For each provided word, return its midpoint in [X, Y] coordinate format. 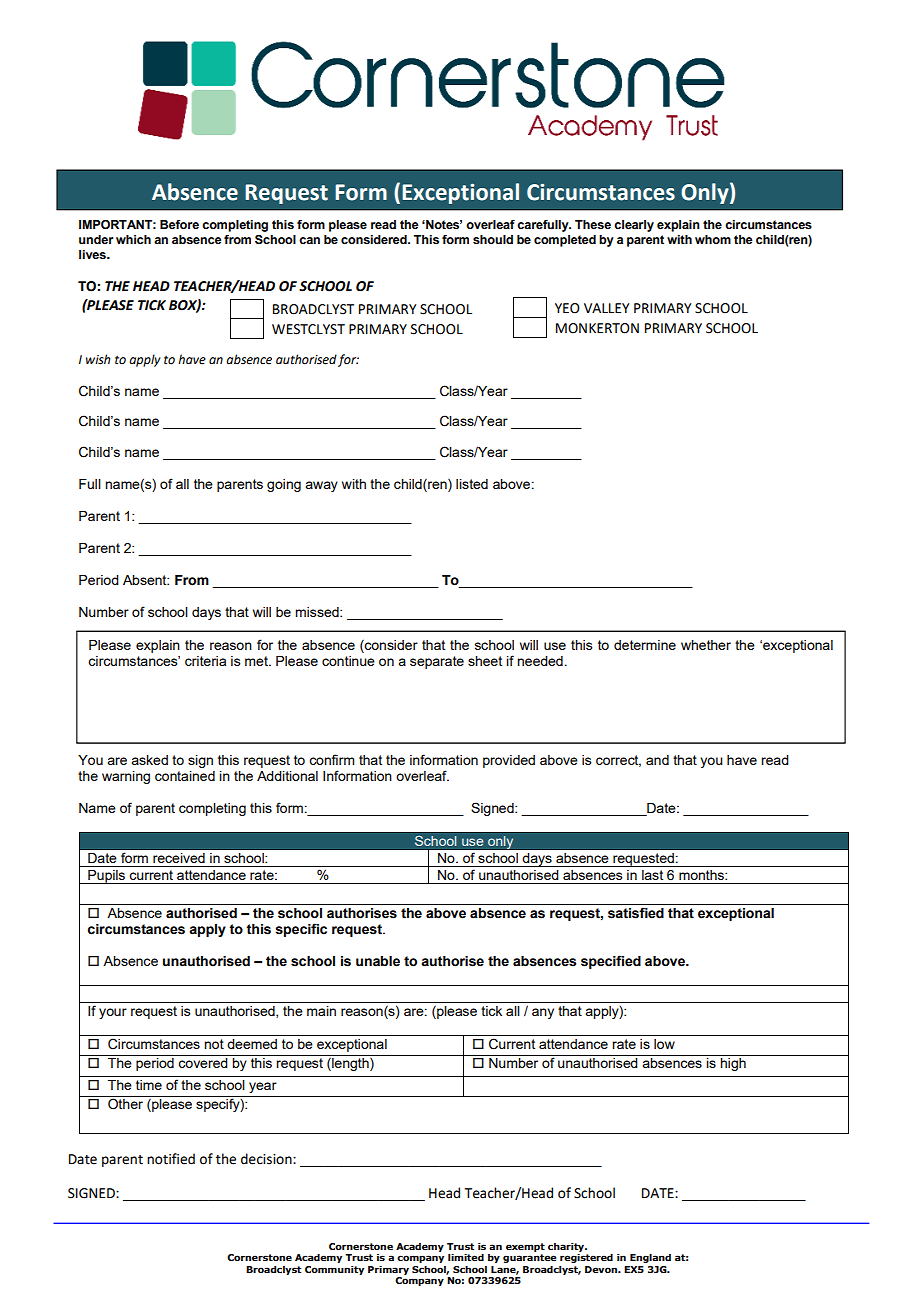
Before [179, 224]
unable [378, 961]
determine [645, 645]
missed [318, 612]
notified [171, 1159]
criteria [205, 661]
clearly [634, 226]
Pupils [107, 877]
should [493, 240]
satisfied [636, 913]
